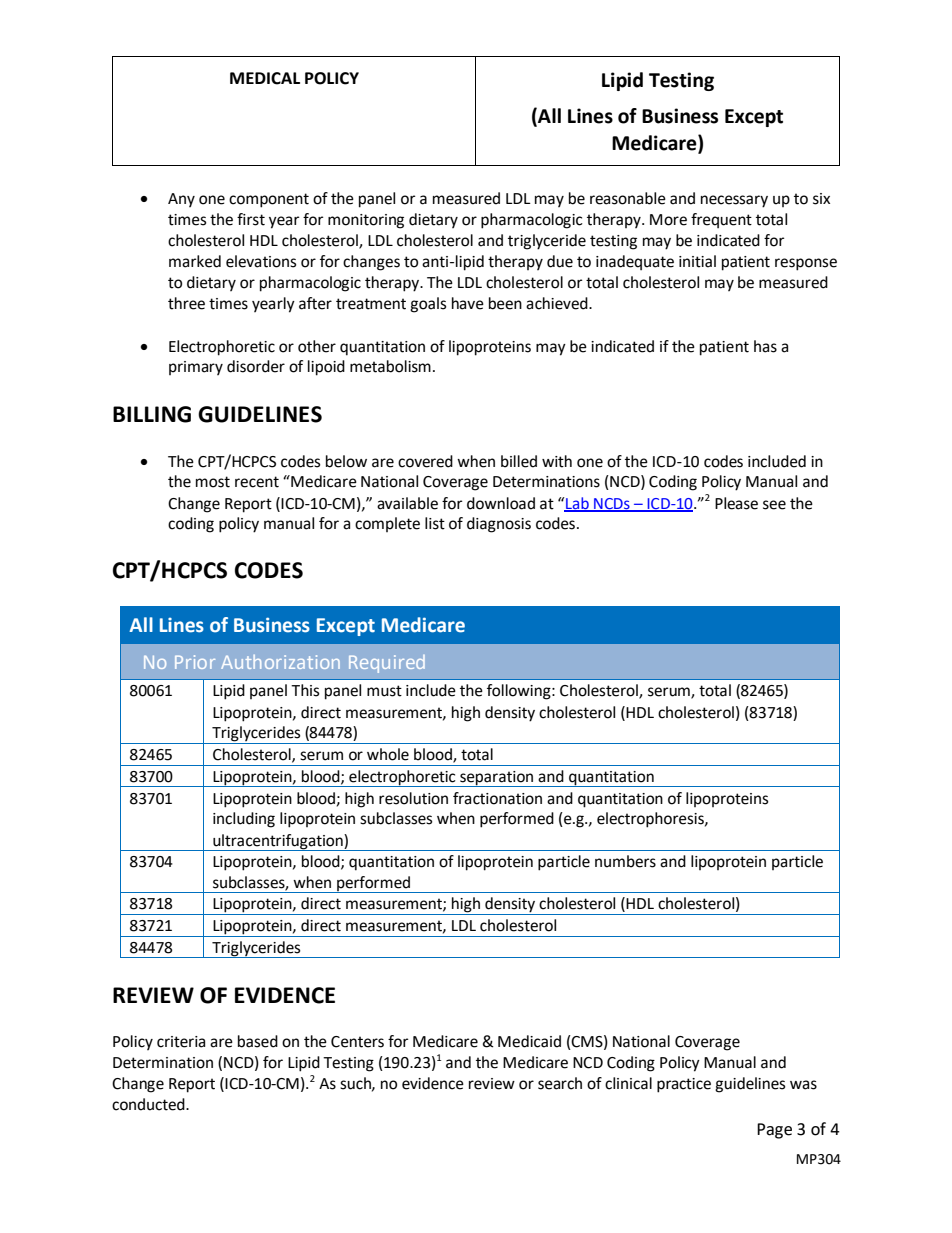 This page has width=952, height=1233. I want to click on MEDICAL, so click(265, 78).
